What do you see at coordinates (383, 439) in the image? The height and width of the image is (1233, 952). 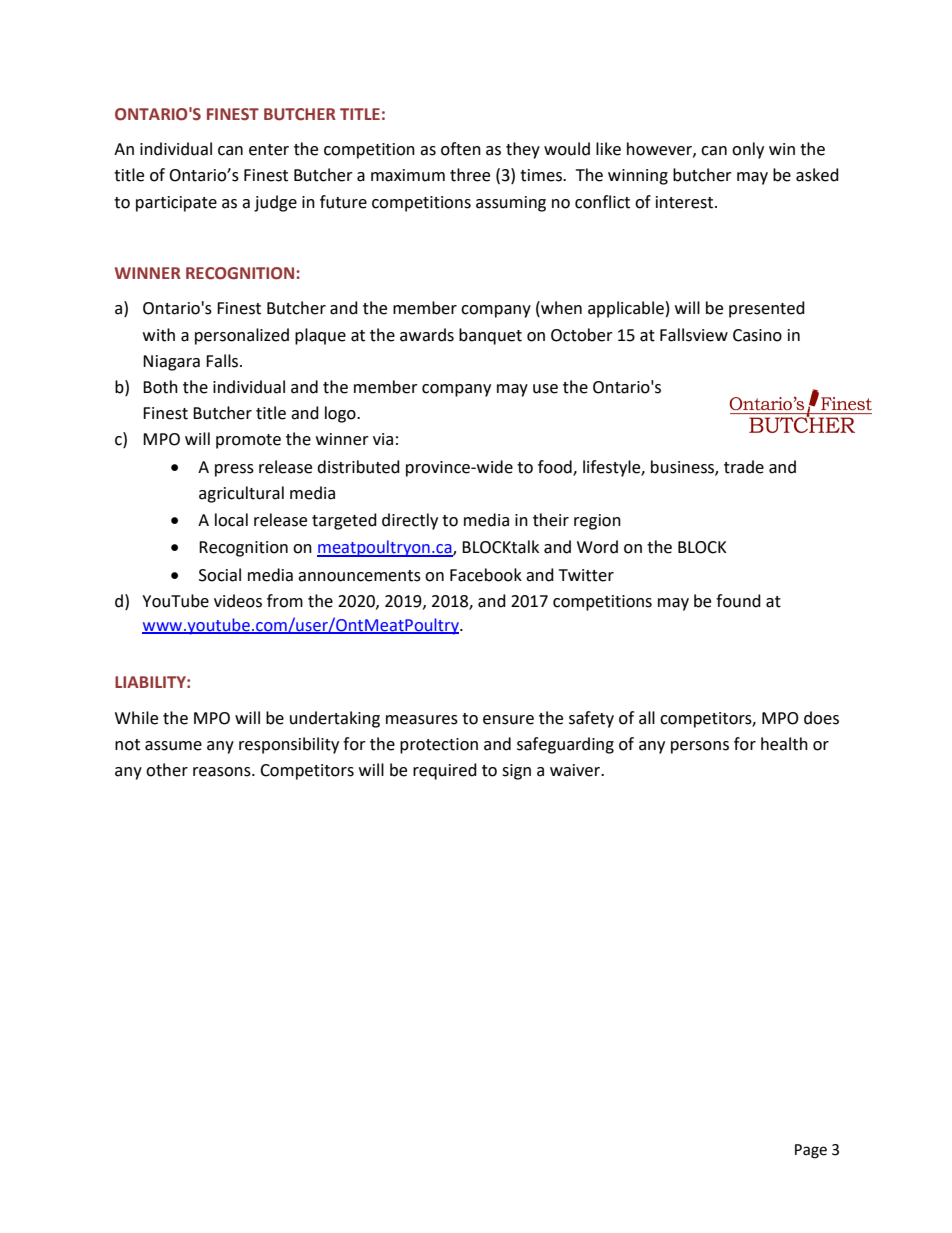 I see `via` at bounding box center [383, 439].
